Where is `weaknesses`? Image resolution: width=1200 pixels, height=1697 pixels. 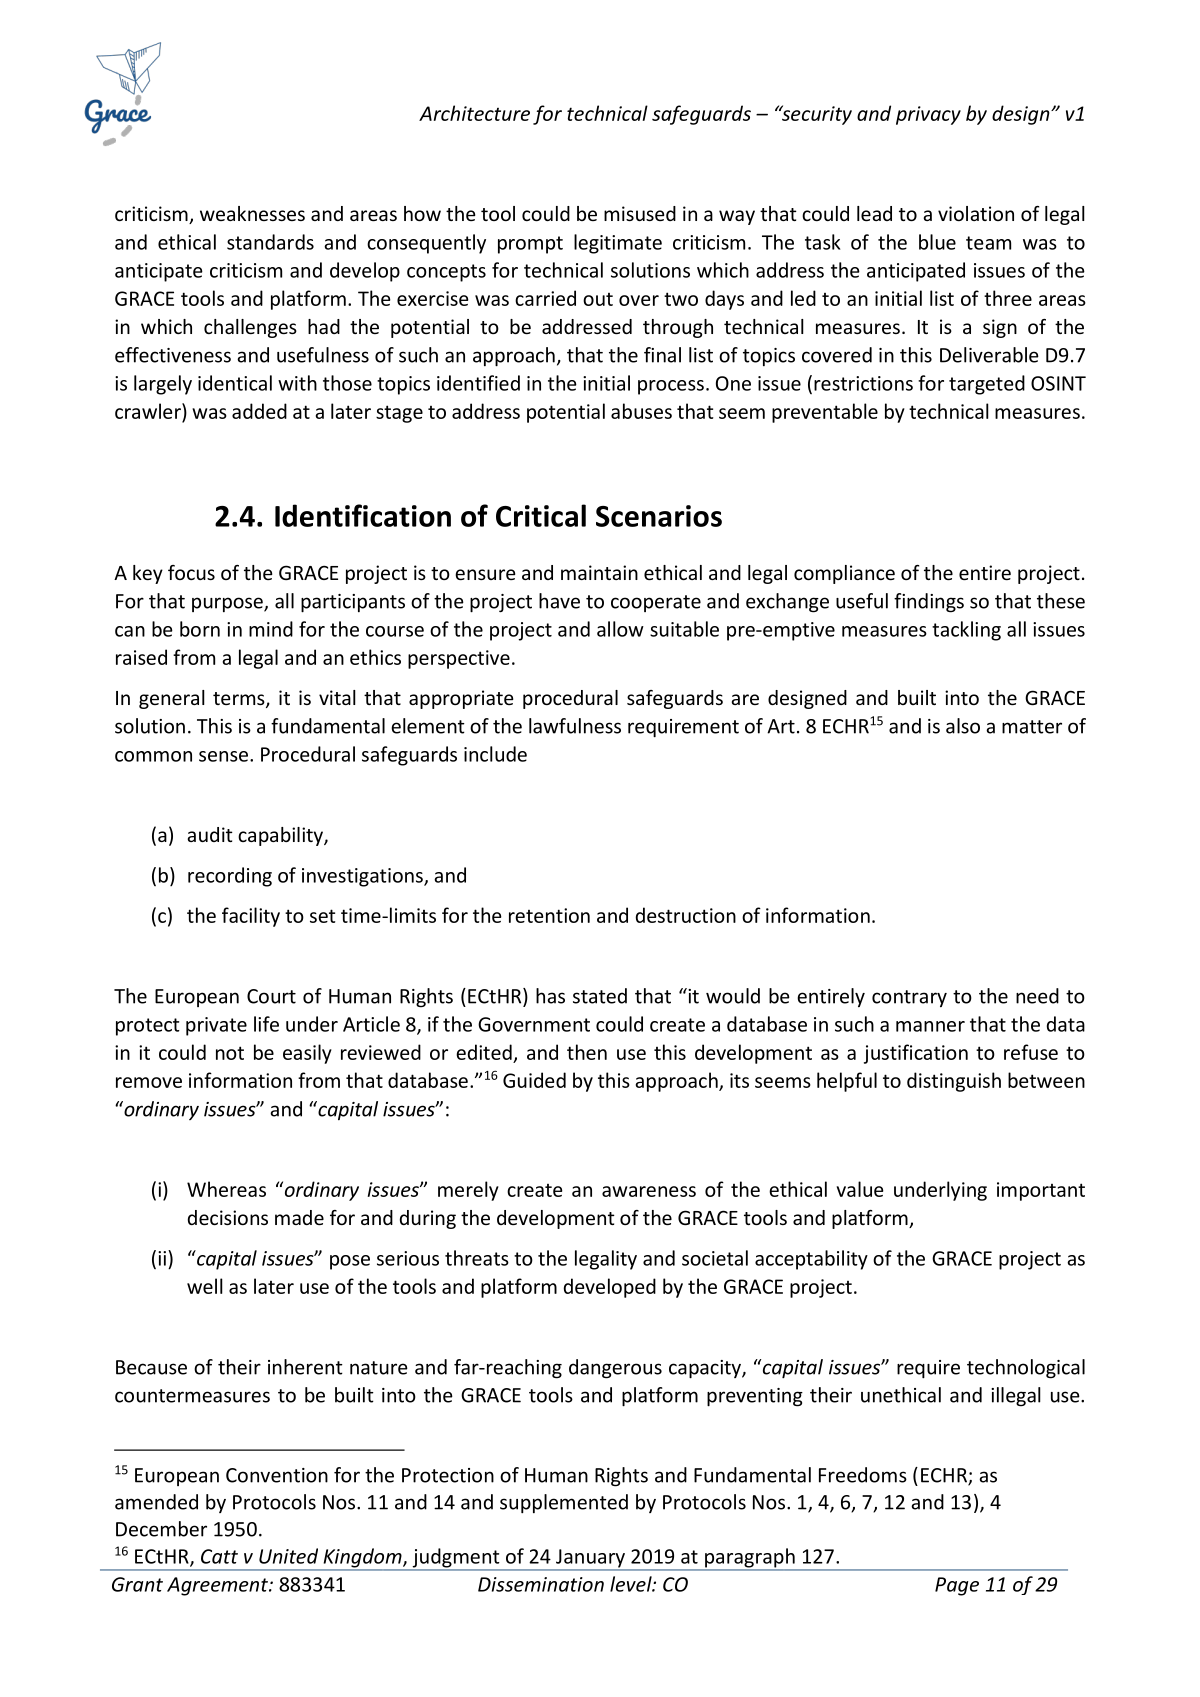 weaknesses is located at coordinates (252, 213).
